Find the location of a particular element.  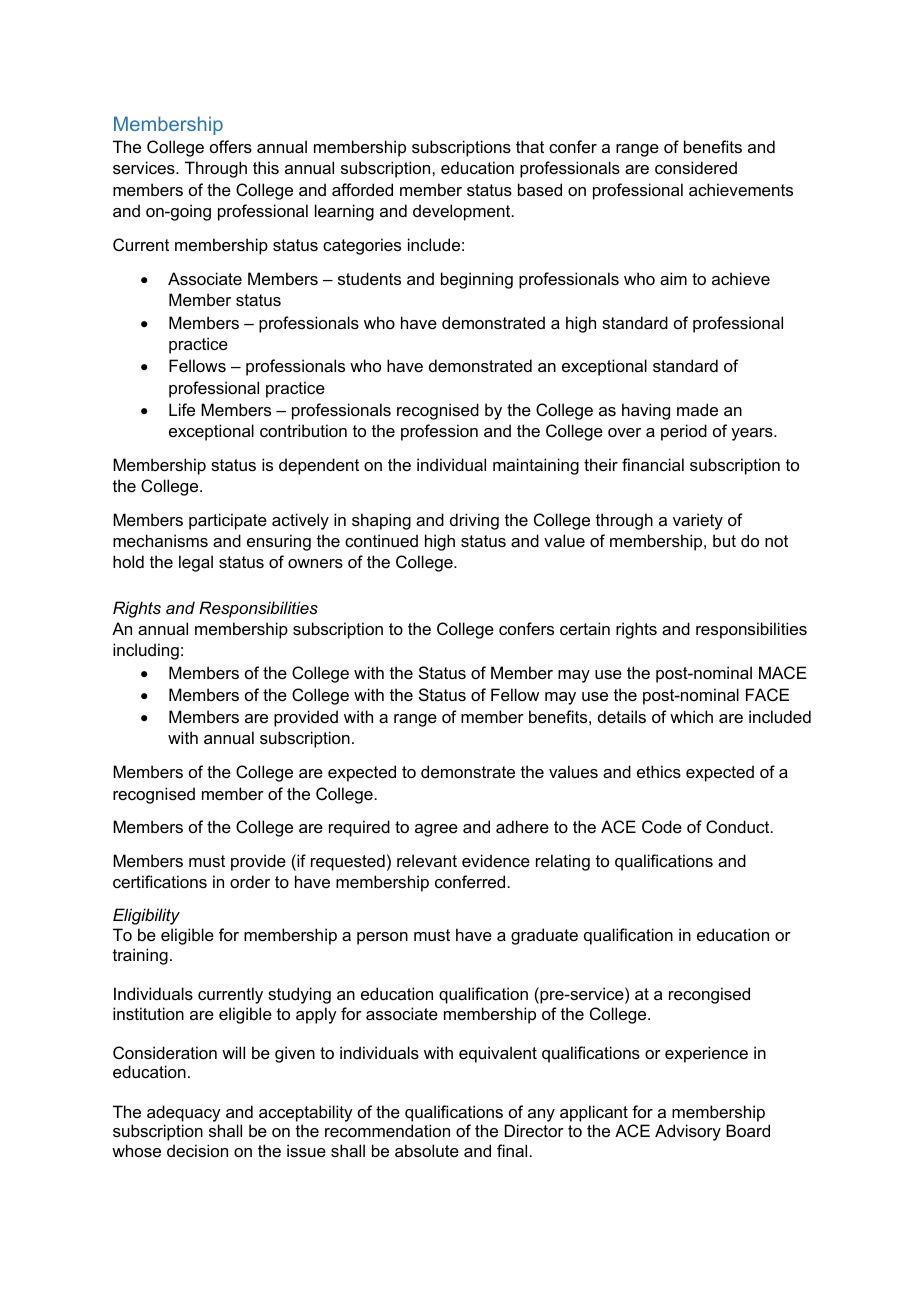

development is located at coordinates (463, 212).
